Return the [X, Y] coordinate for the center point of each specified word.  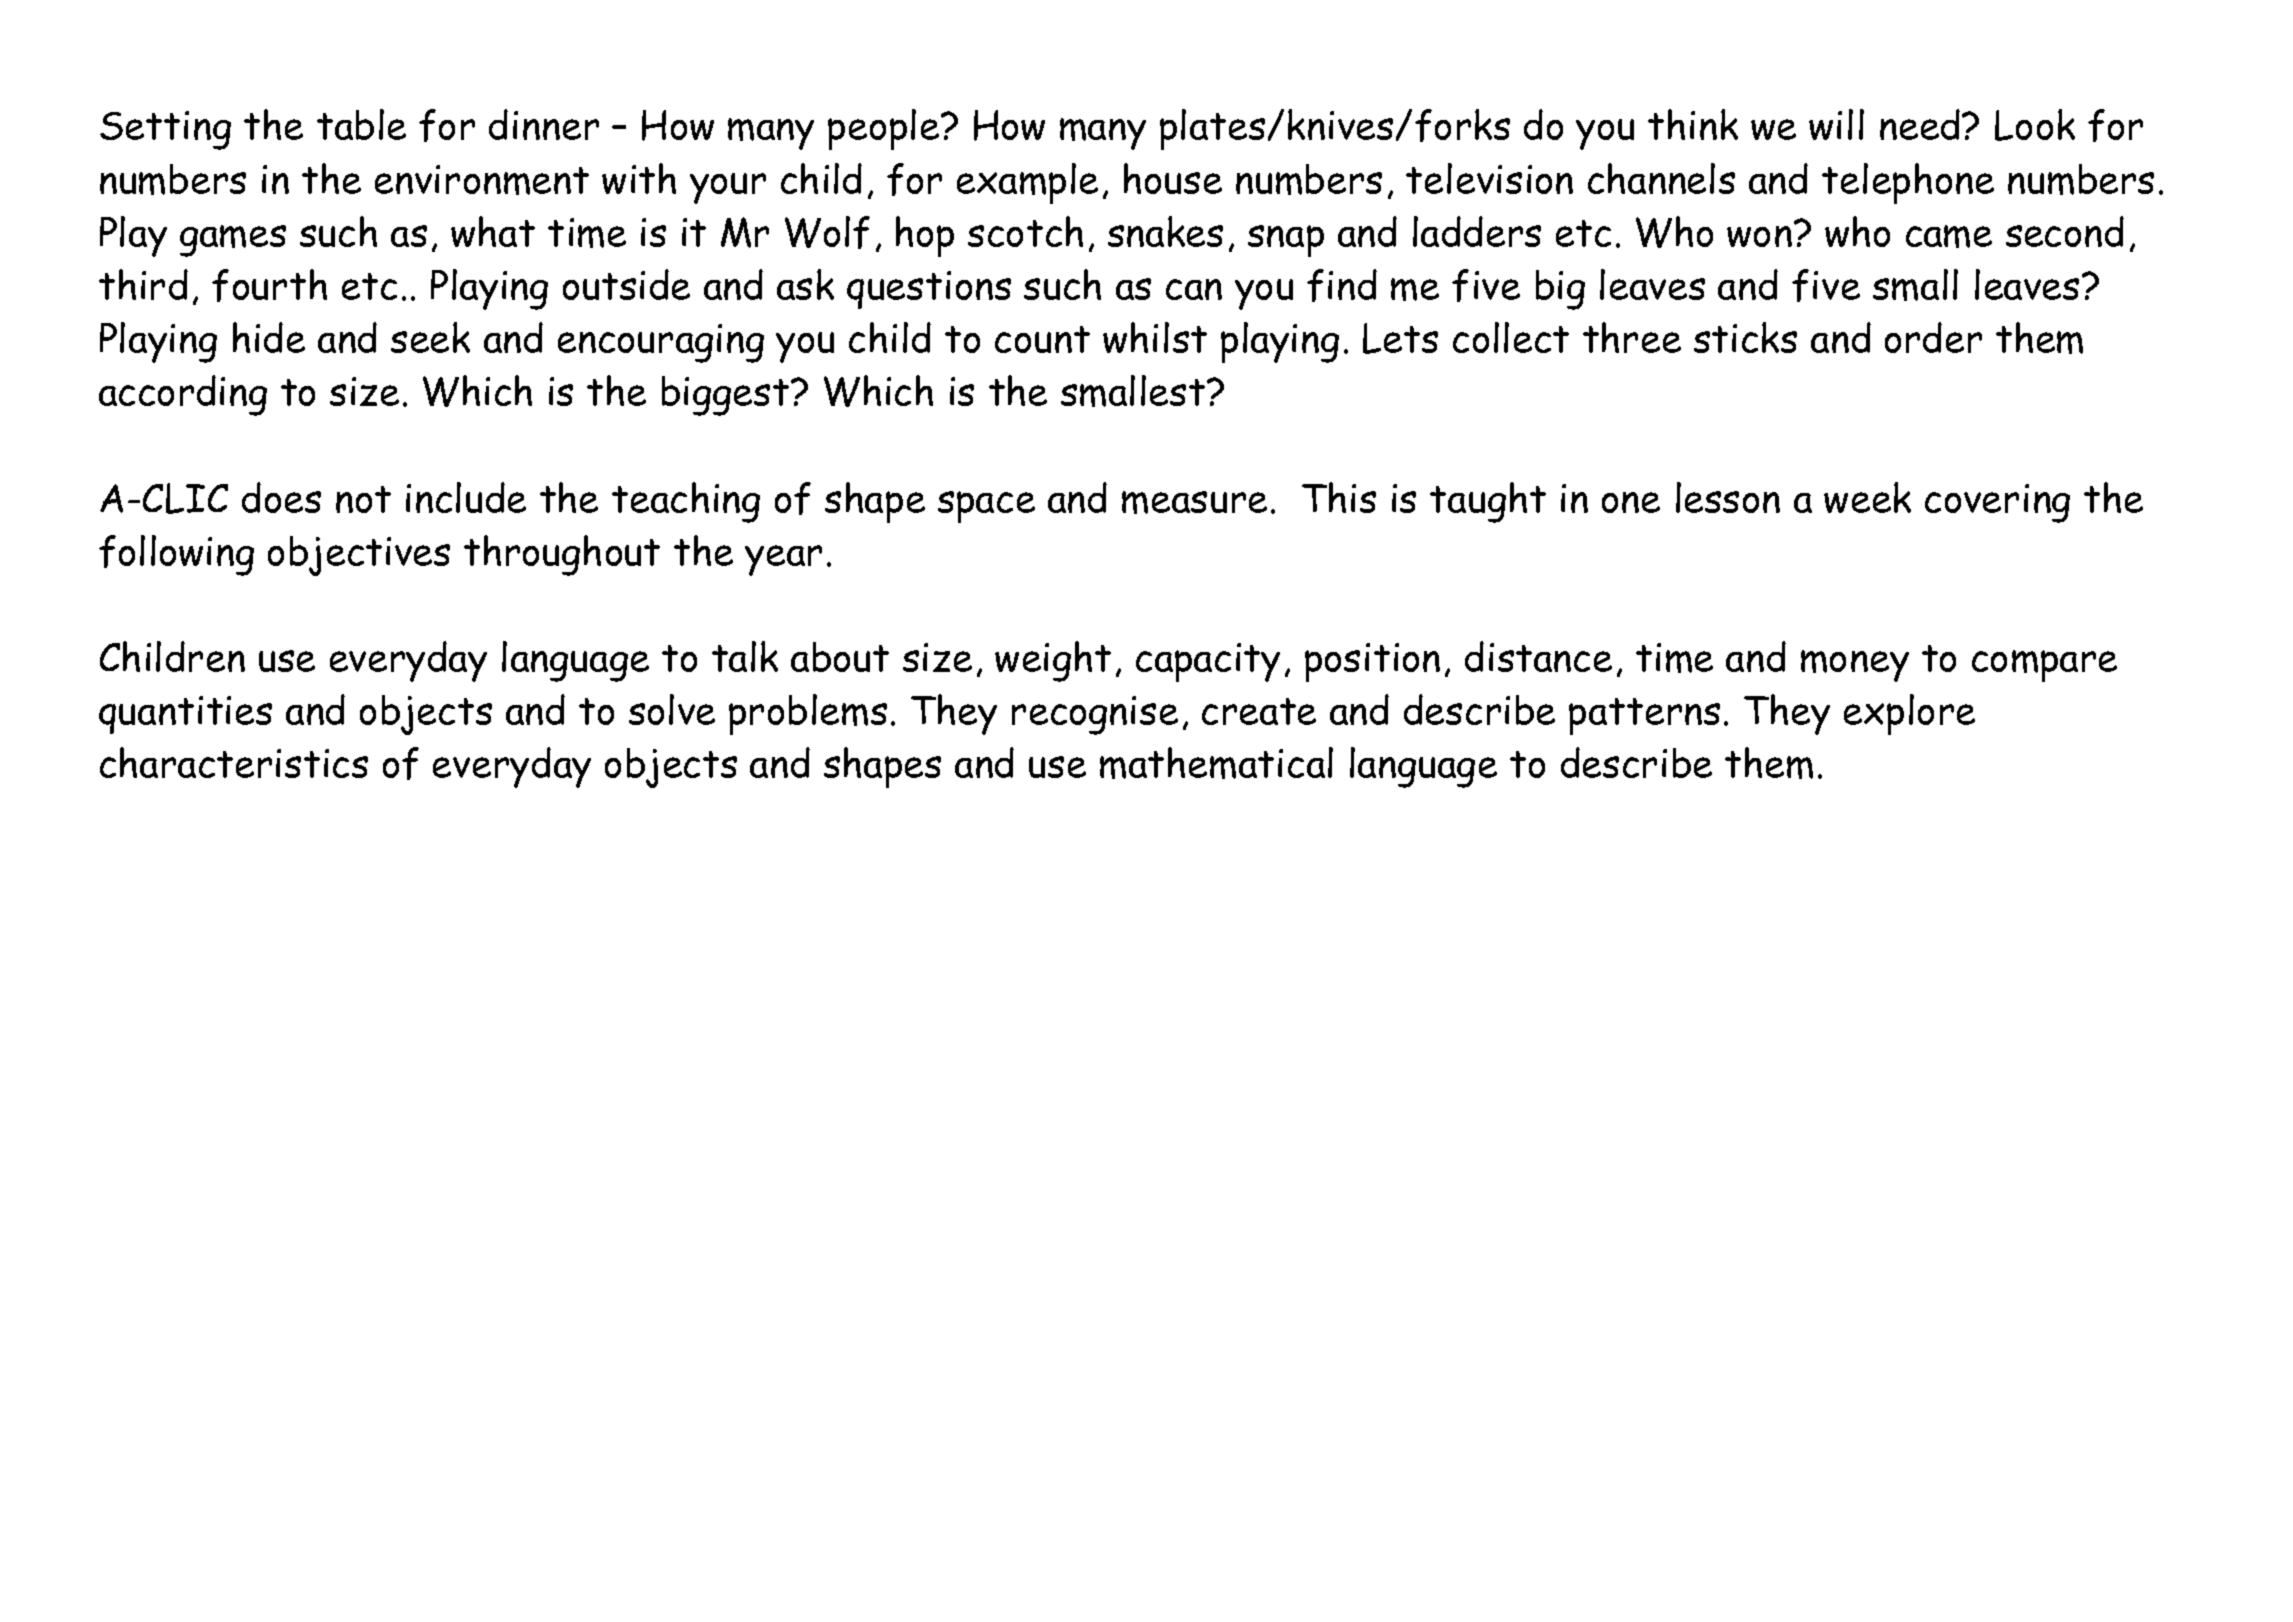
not [363, 499]
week [1867, 497]
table [361, 124]
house [1173, 178]
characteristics [234, 762]
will [1836, 124]
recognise [1095, 715]
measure [1194, 502]
